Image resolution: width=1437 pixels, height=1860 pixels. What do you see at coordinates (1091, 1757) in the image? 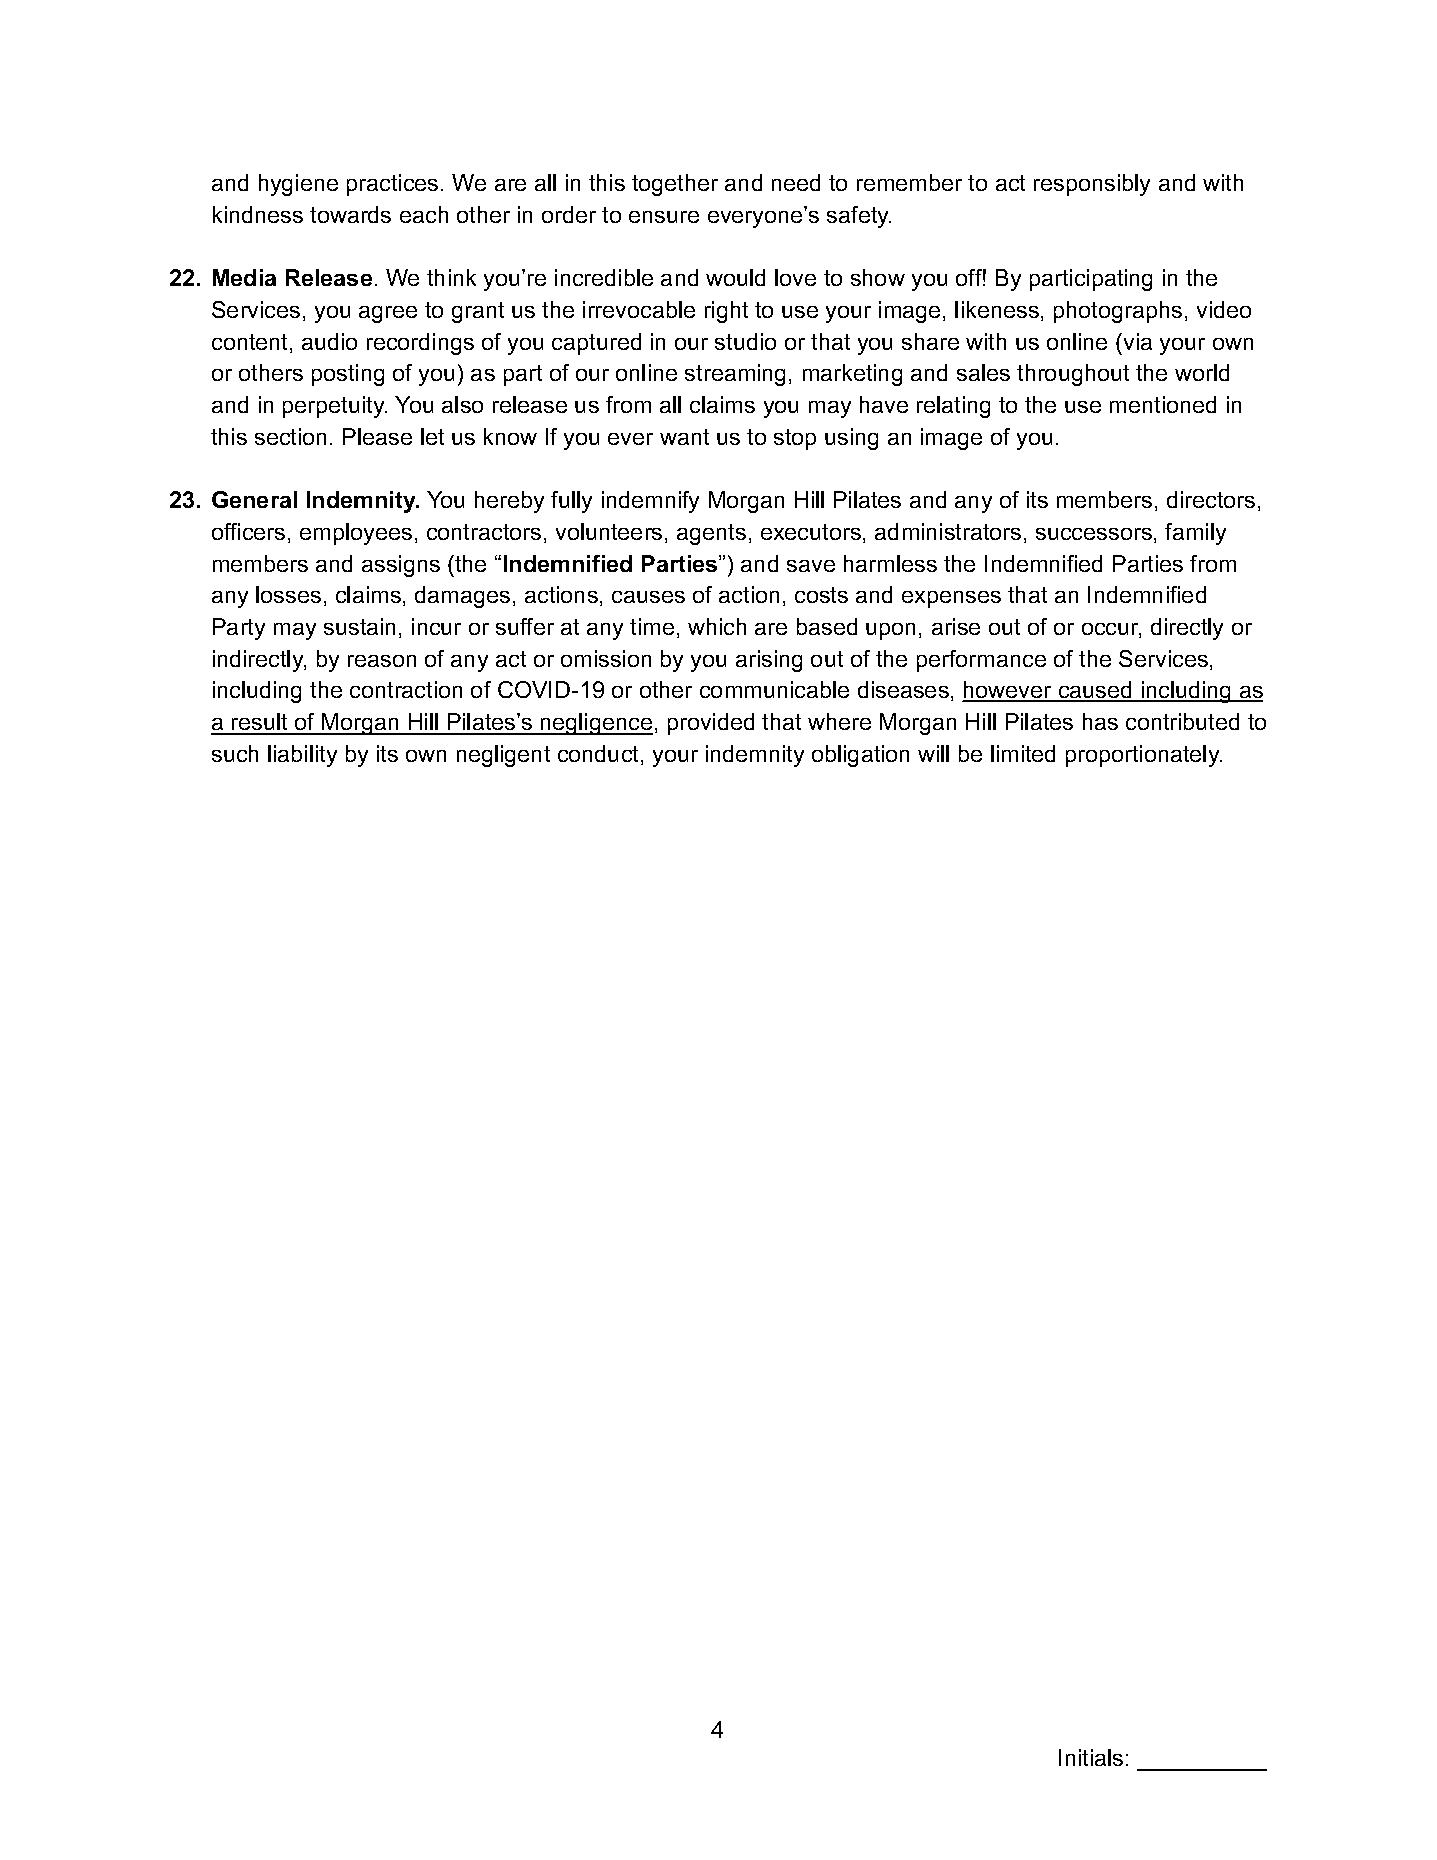
I see `Initials` at bounding box center [1091, 1757].
